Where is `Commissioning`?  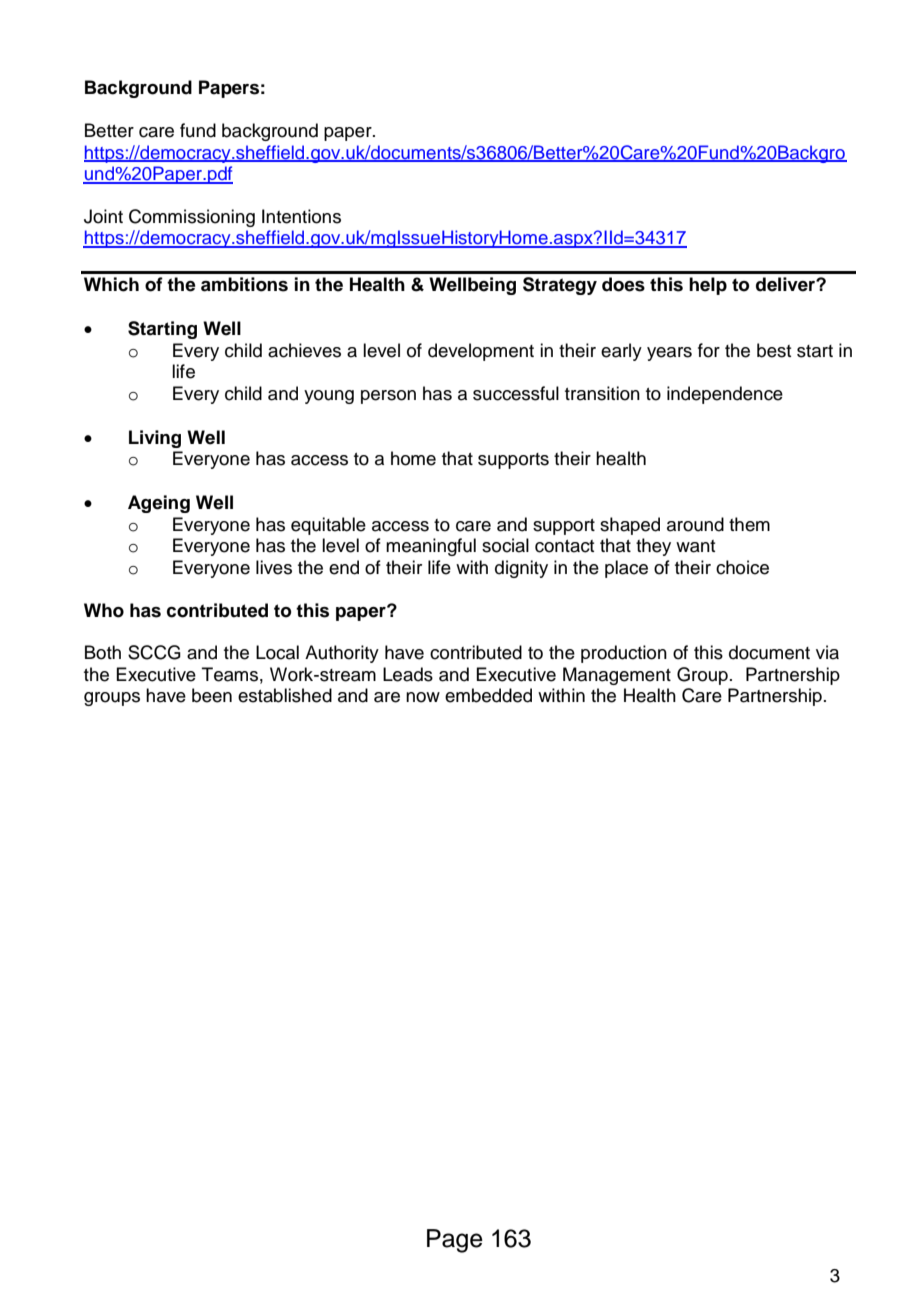
Commissioning is located at coordinates (192, 218).
